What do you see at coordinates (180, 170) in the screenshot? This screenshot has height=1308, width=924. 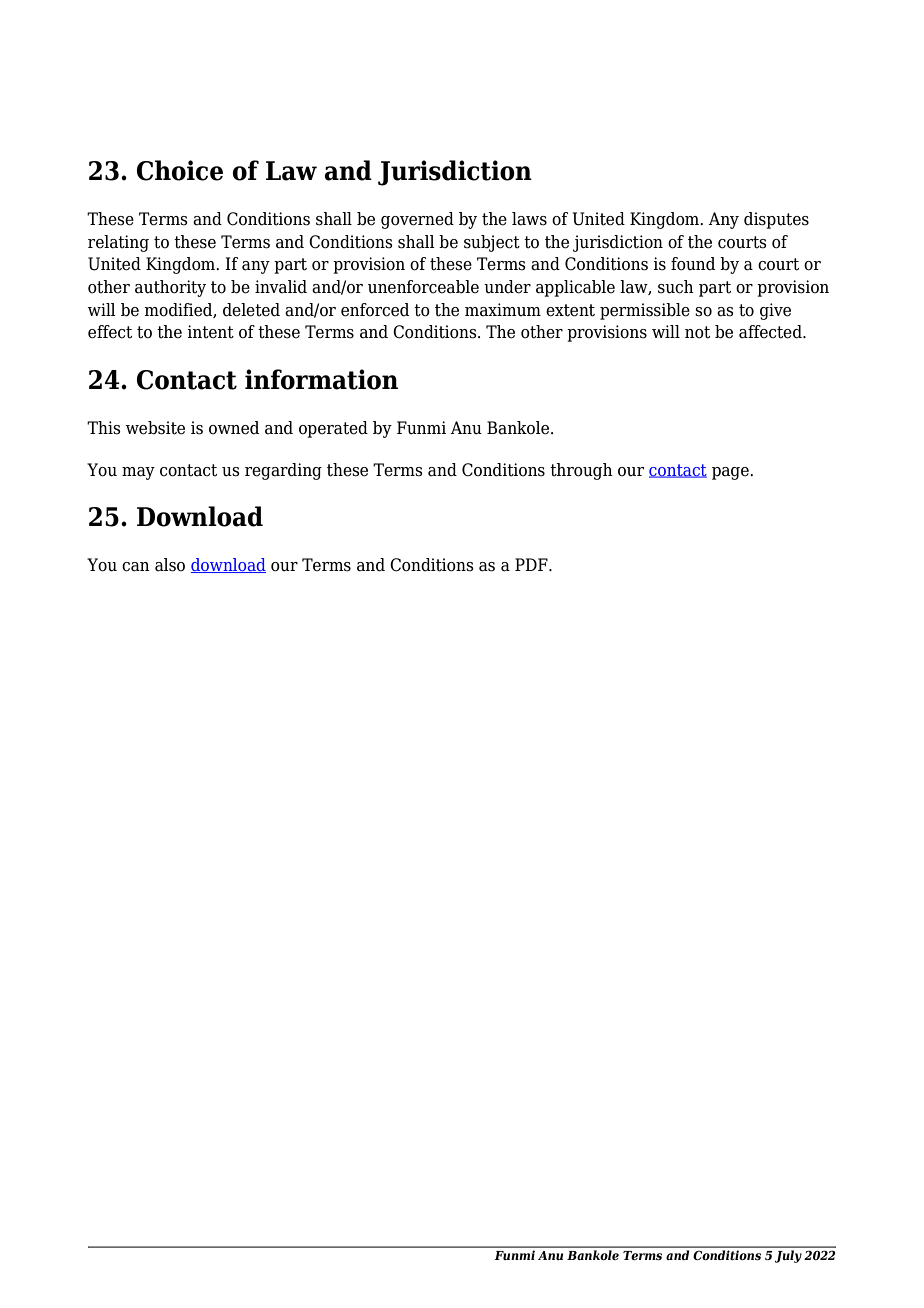 I see `Choice` at bounding box center [180, 170].
